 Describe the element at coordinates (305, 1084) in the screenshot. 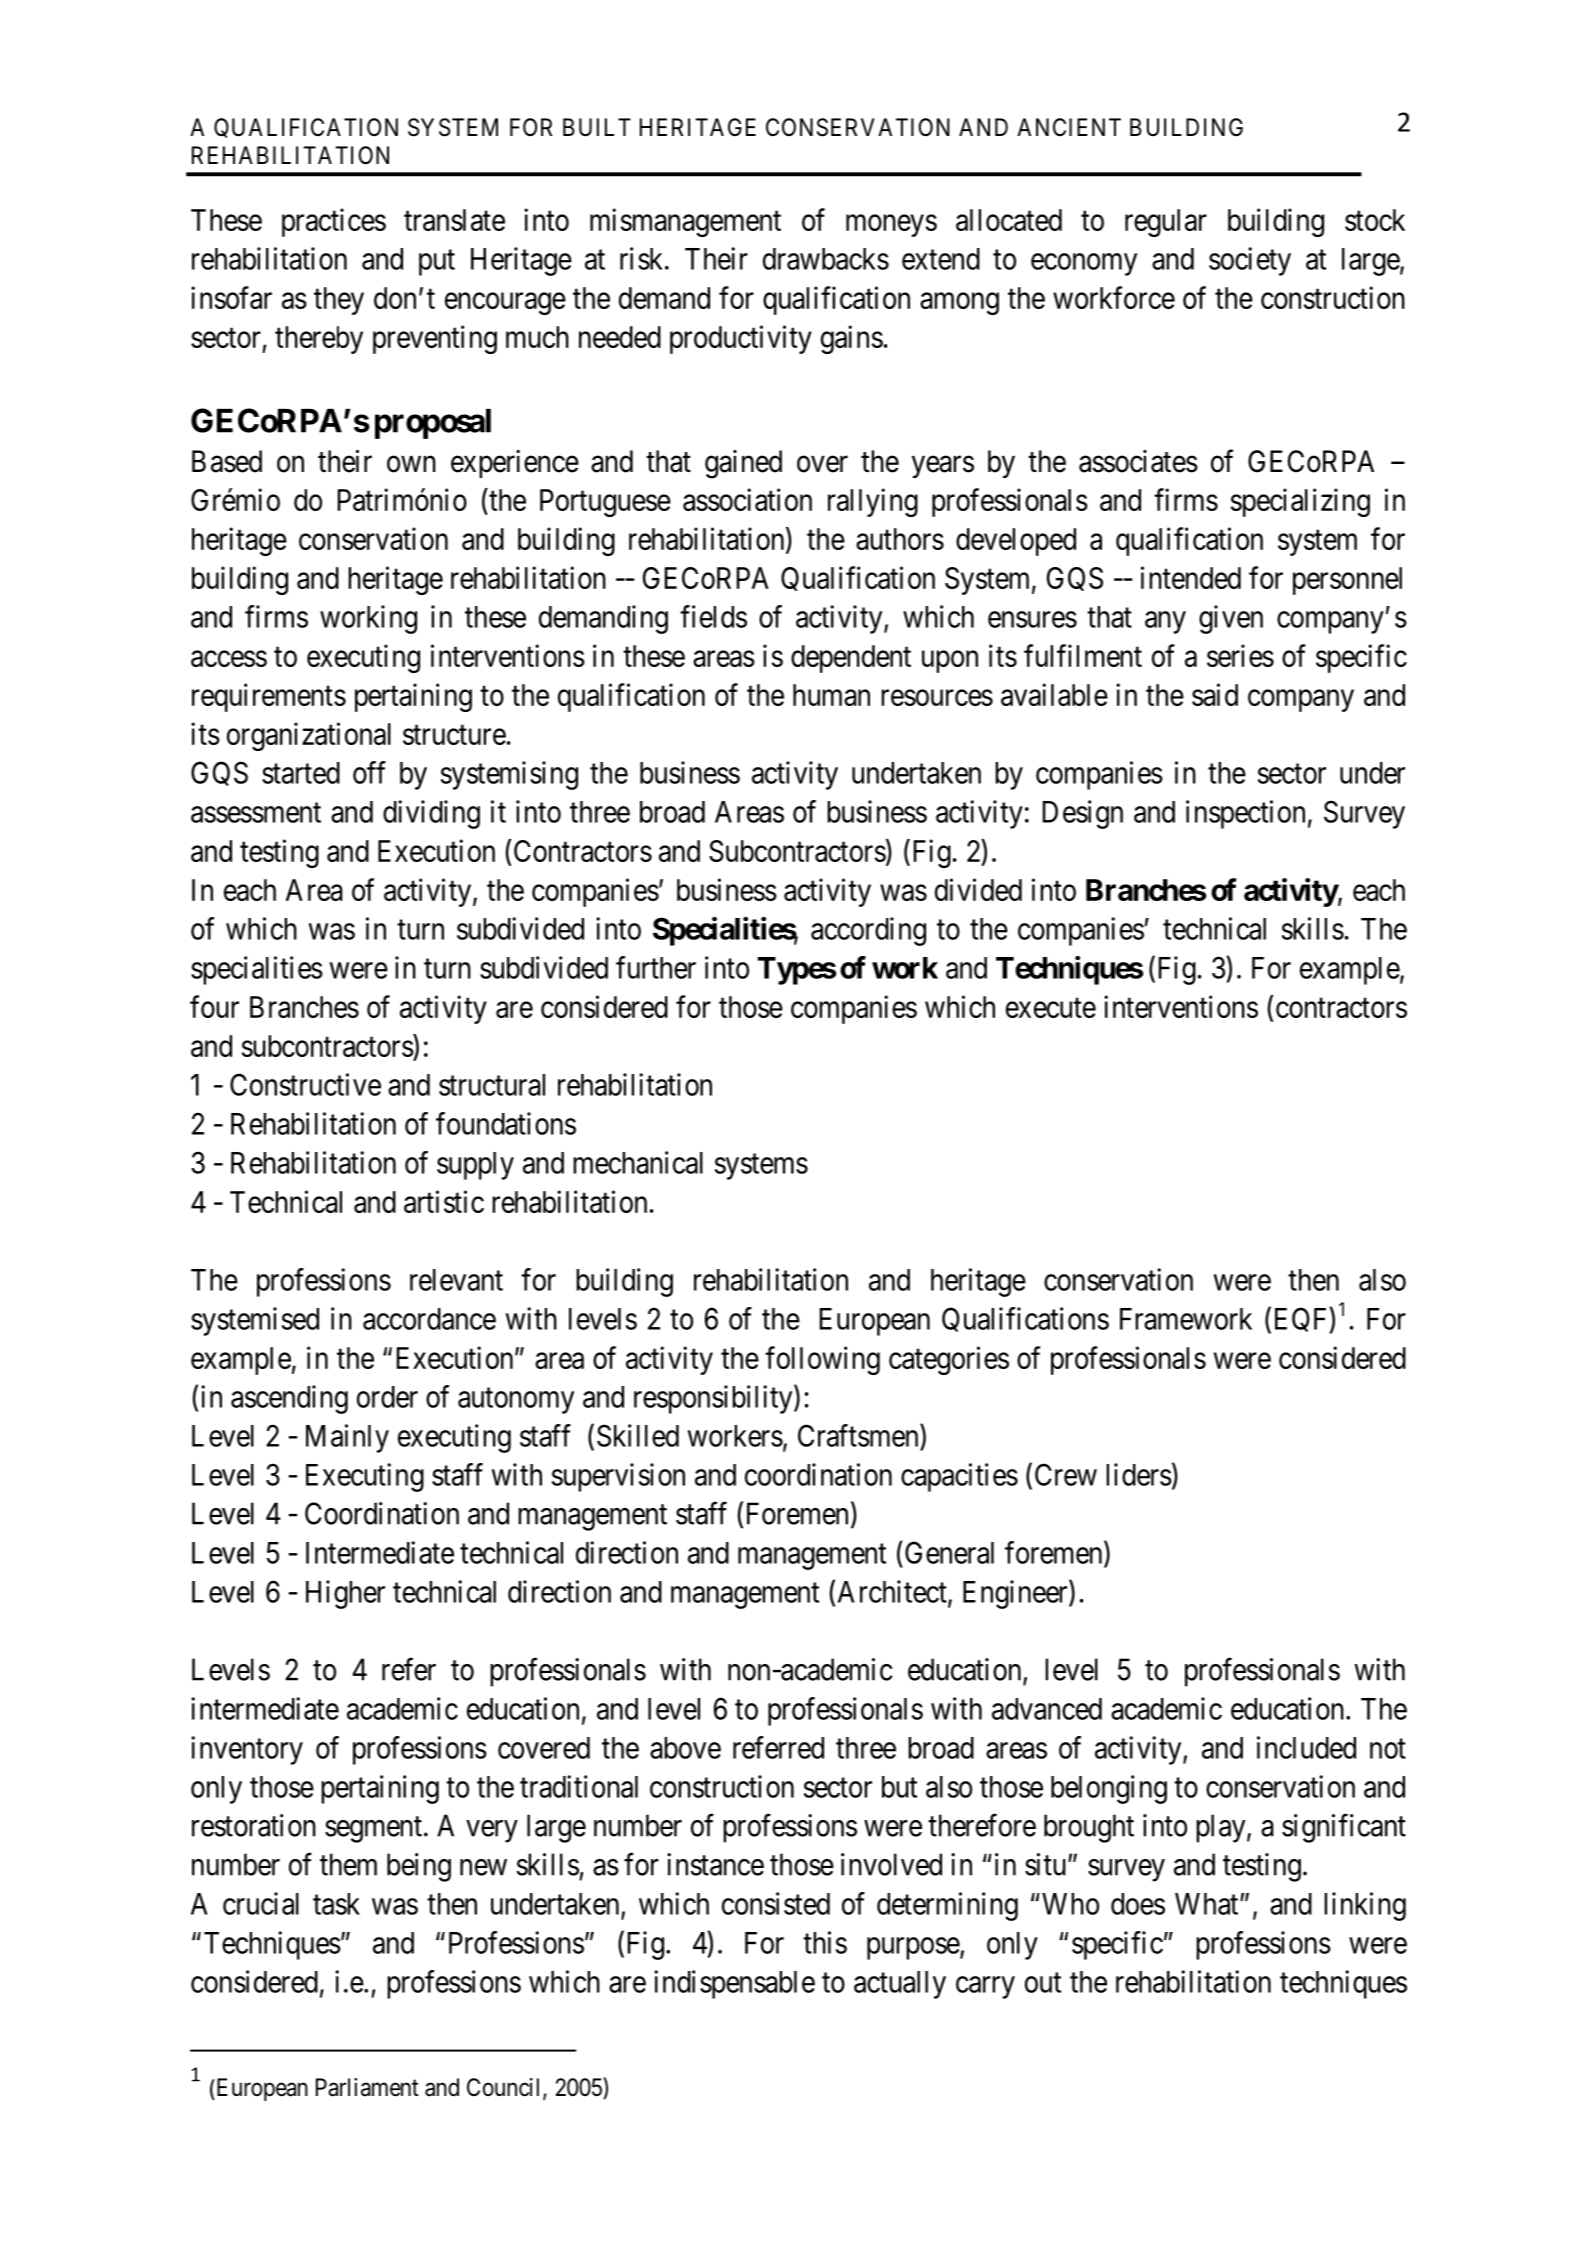

I see `Constructive` at that location.
